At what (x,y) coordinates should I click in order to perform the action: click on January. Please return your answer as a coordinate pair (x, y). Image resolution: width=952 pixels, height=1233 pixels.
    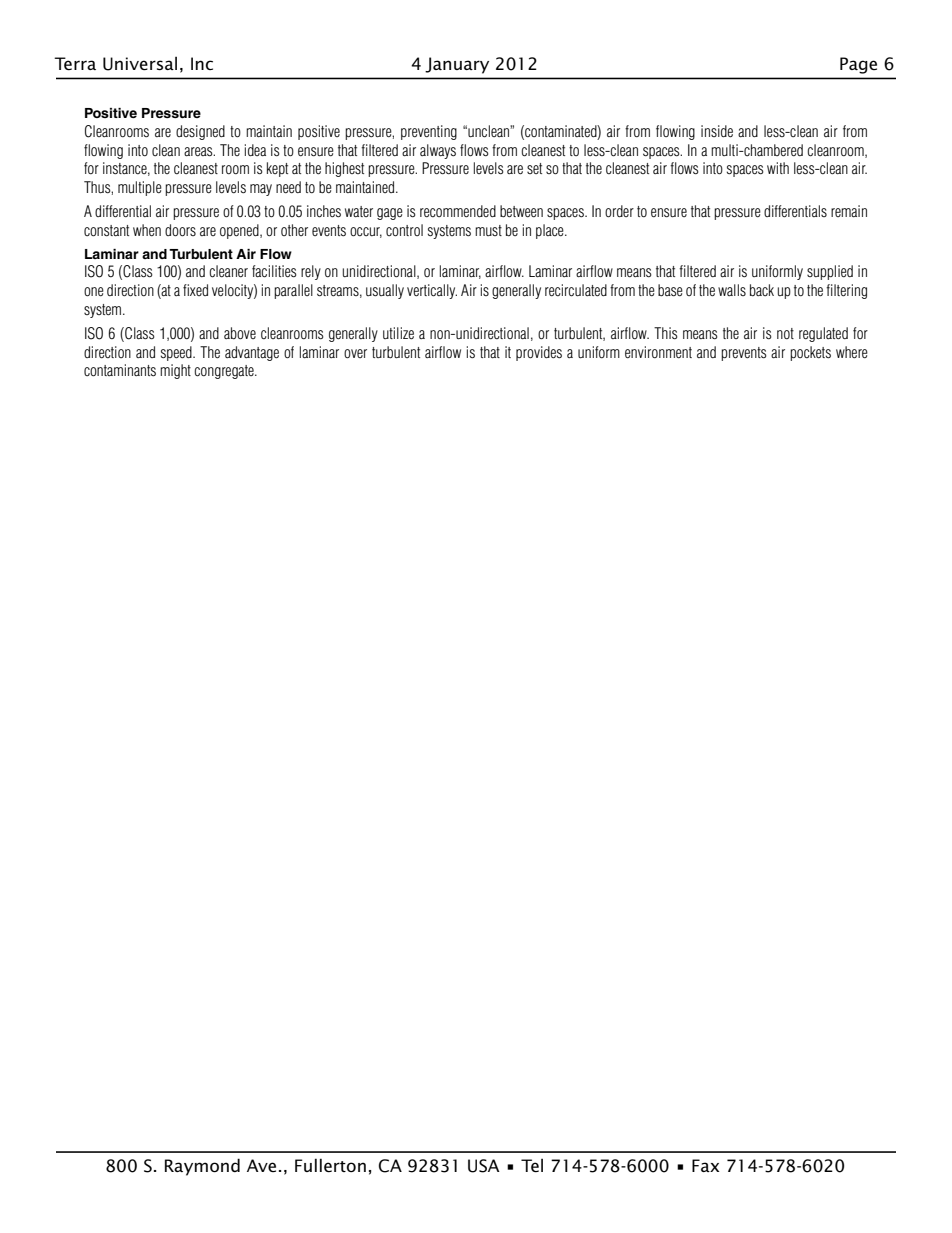
    Looking at the image, I should click on (457, 65).
